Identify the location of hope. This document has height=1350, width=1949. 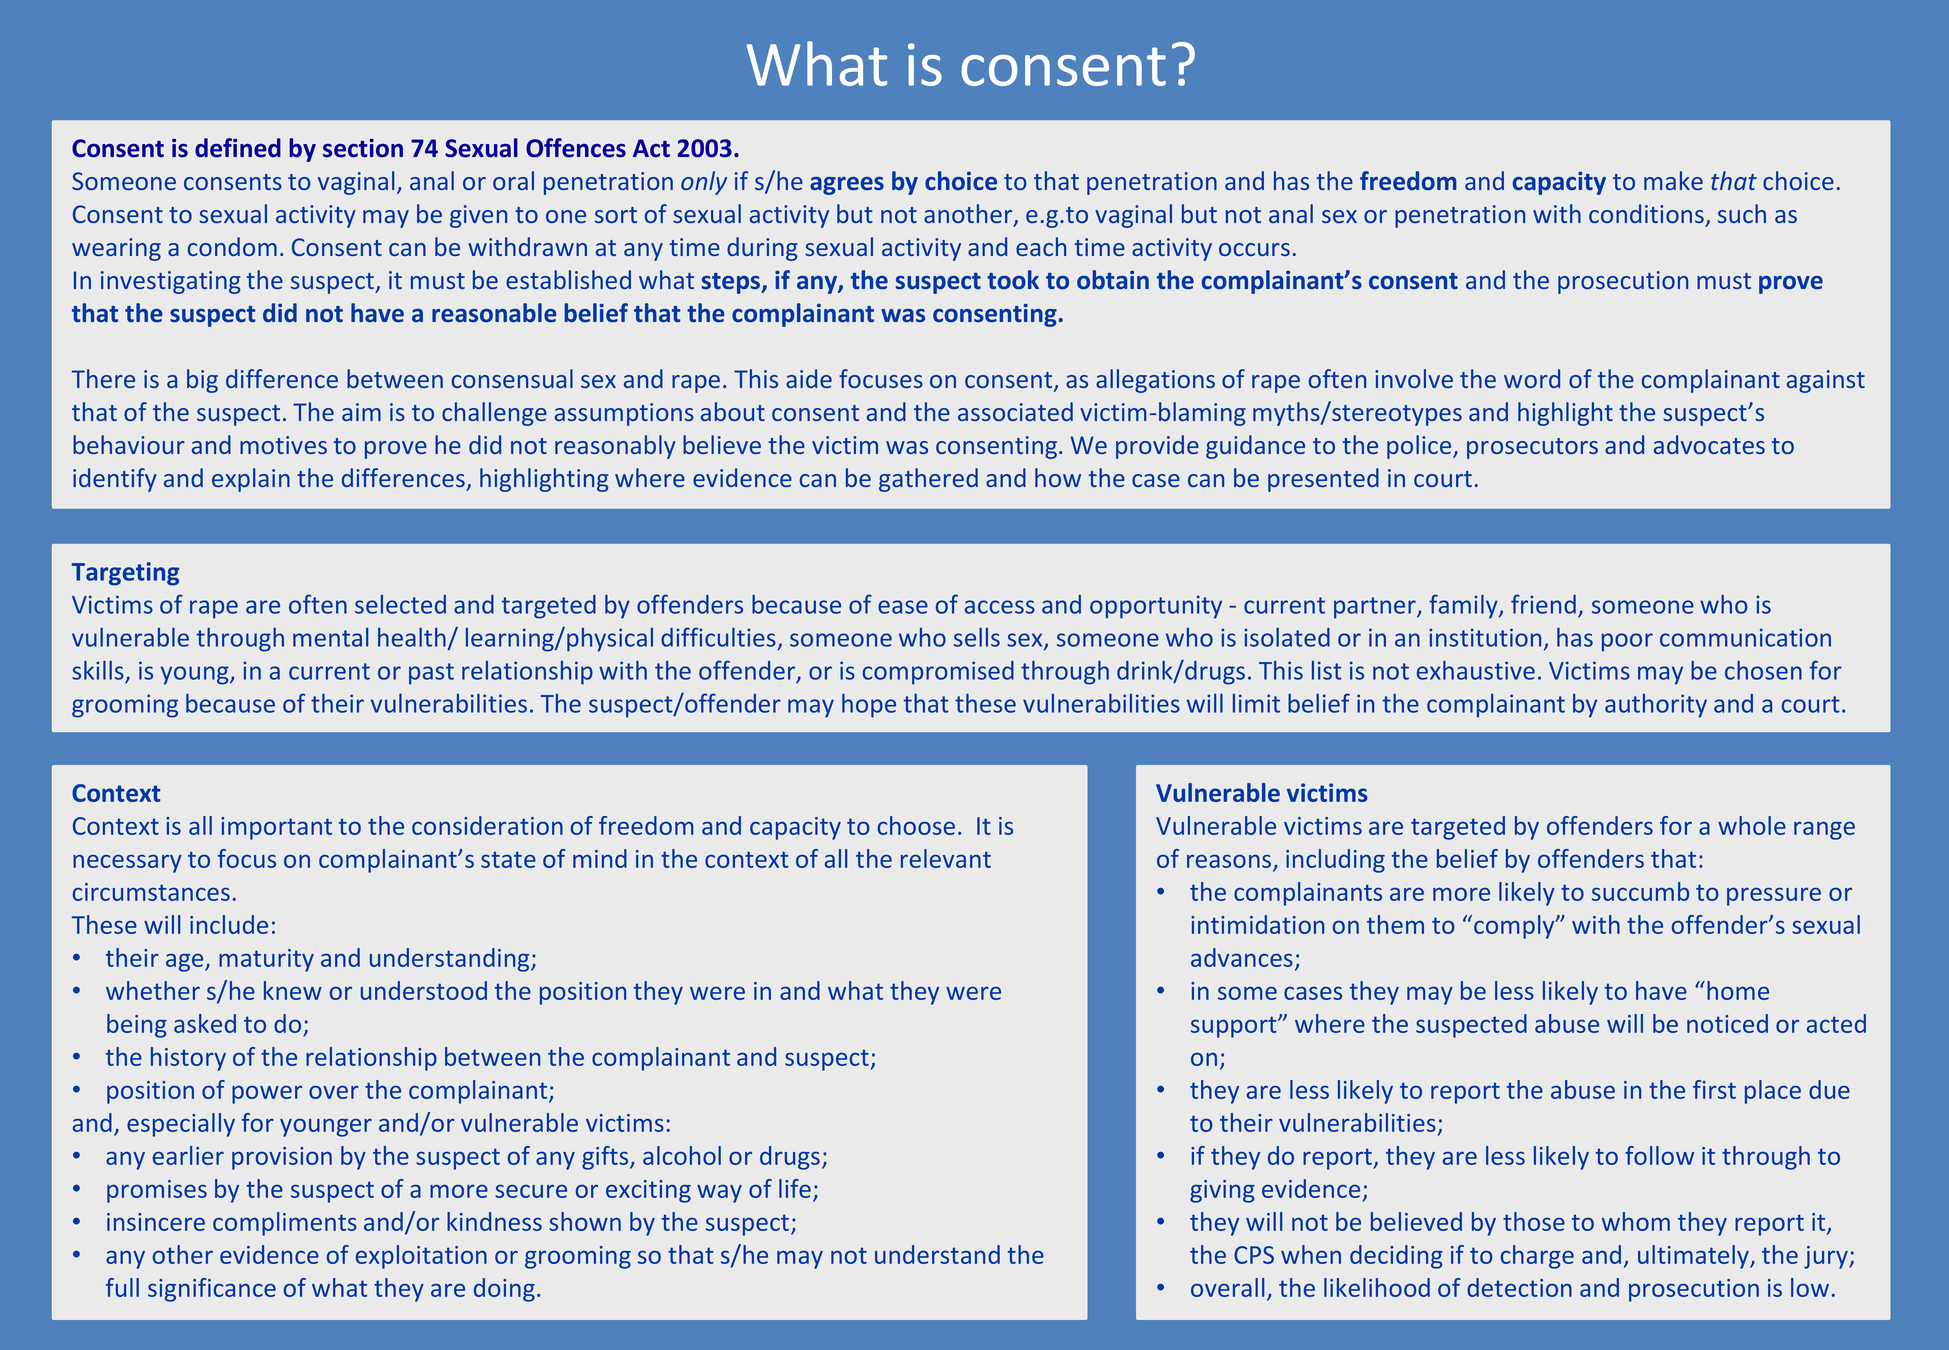
(869, 705).
